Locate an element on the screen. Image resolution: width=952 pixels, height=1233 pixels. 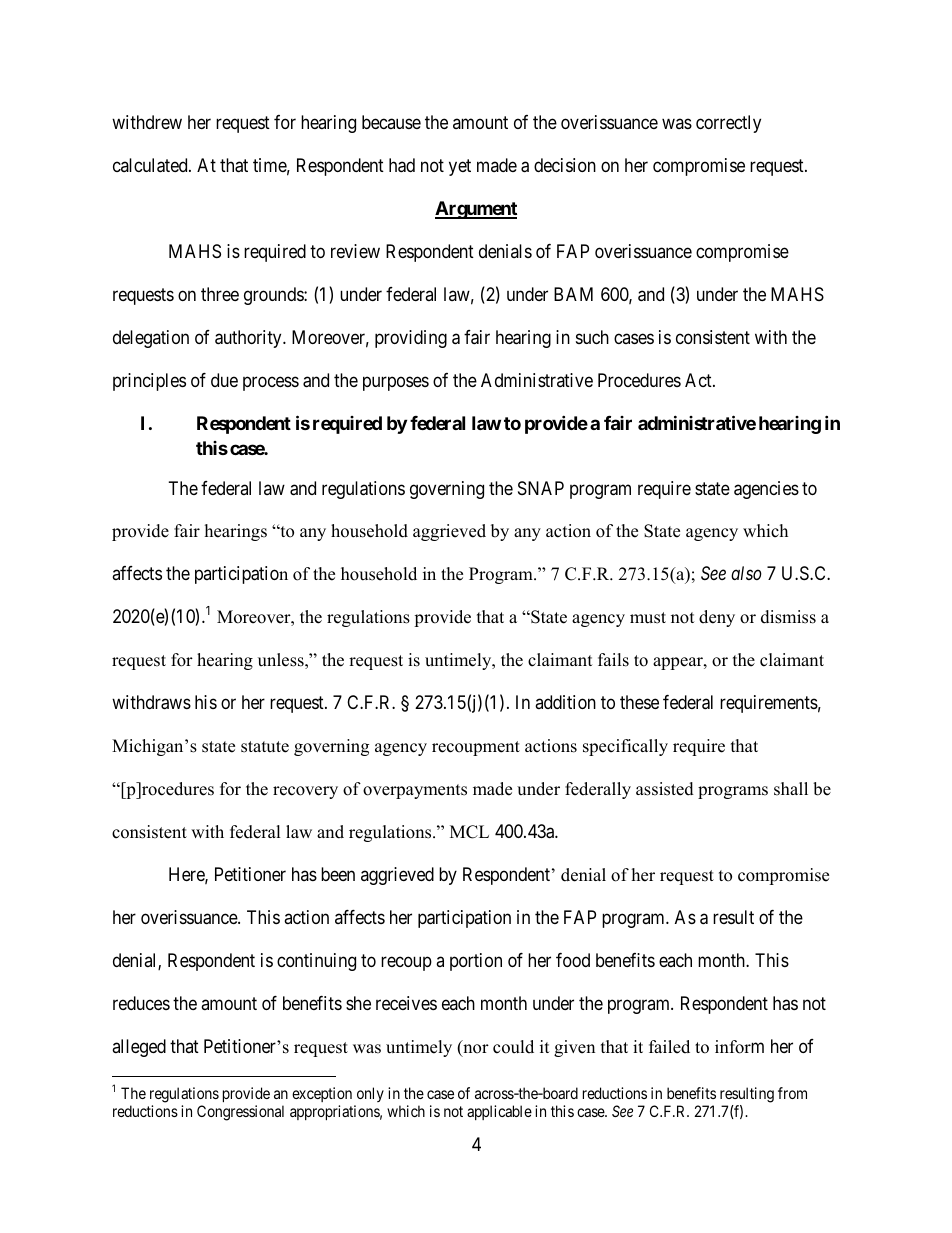
statute is located at coordinates (265, 747).
